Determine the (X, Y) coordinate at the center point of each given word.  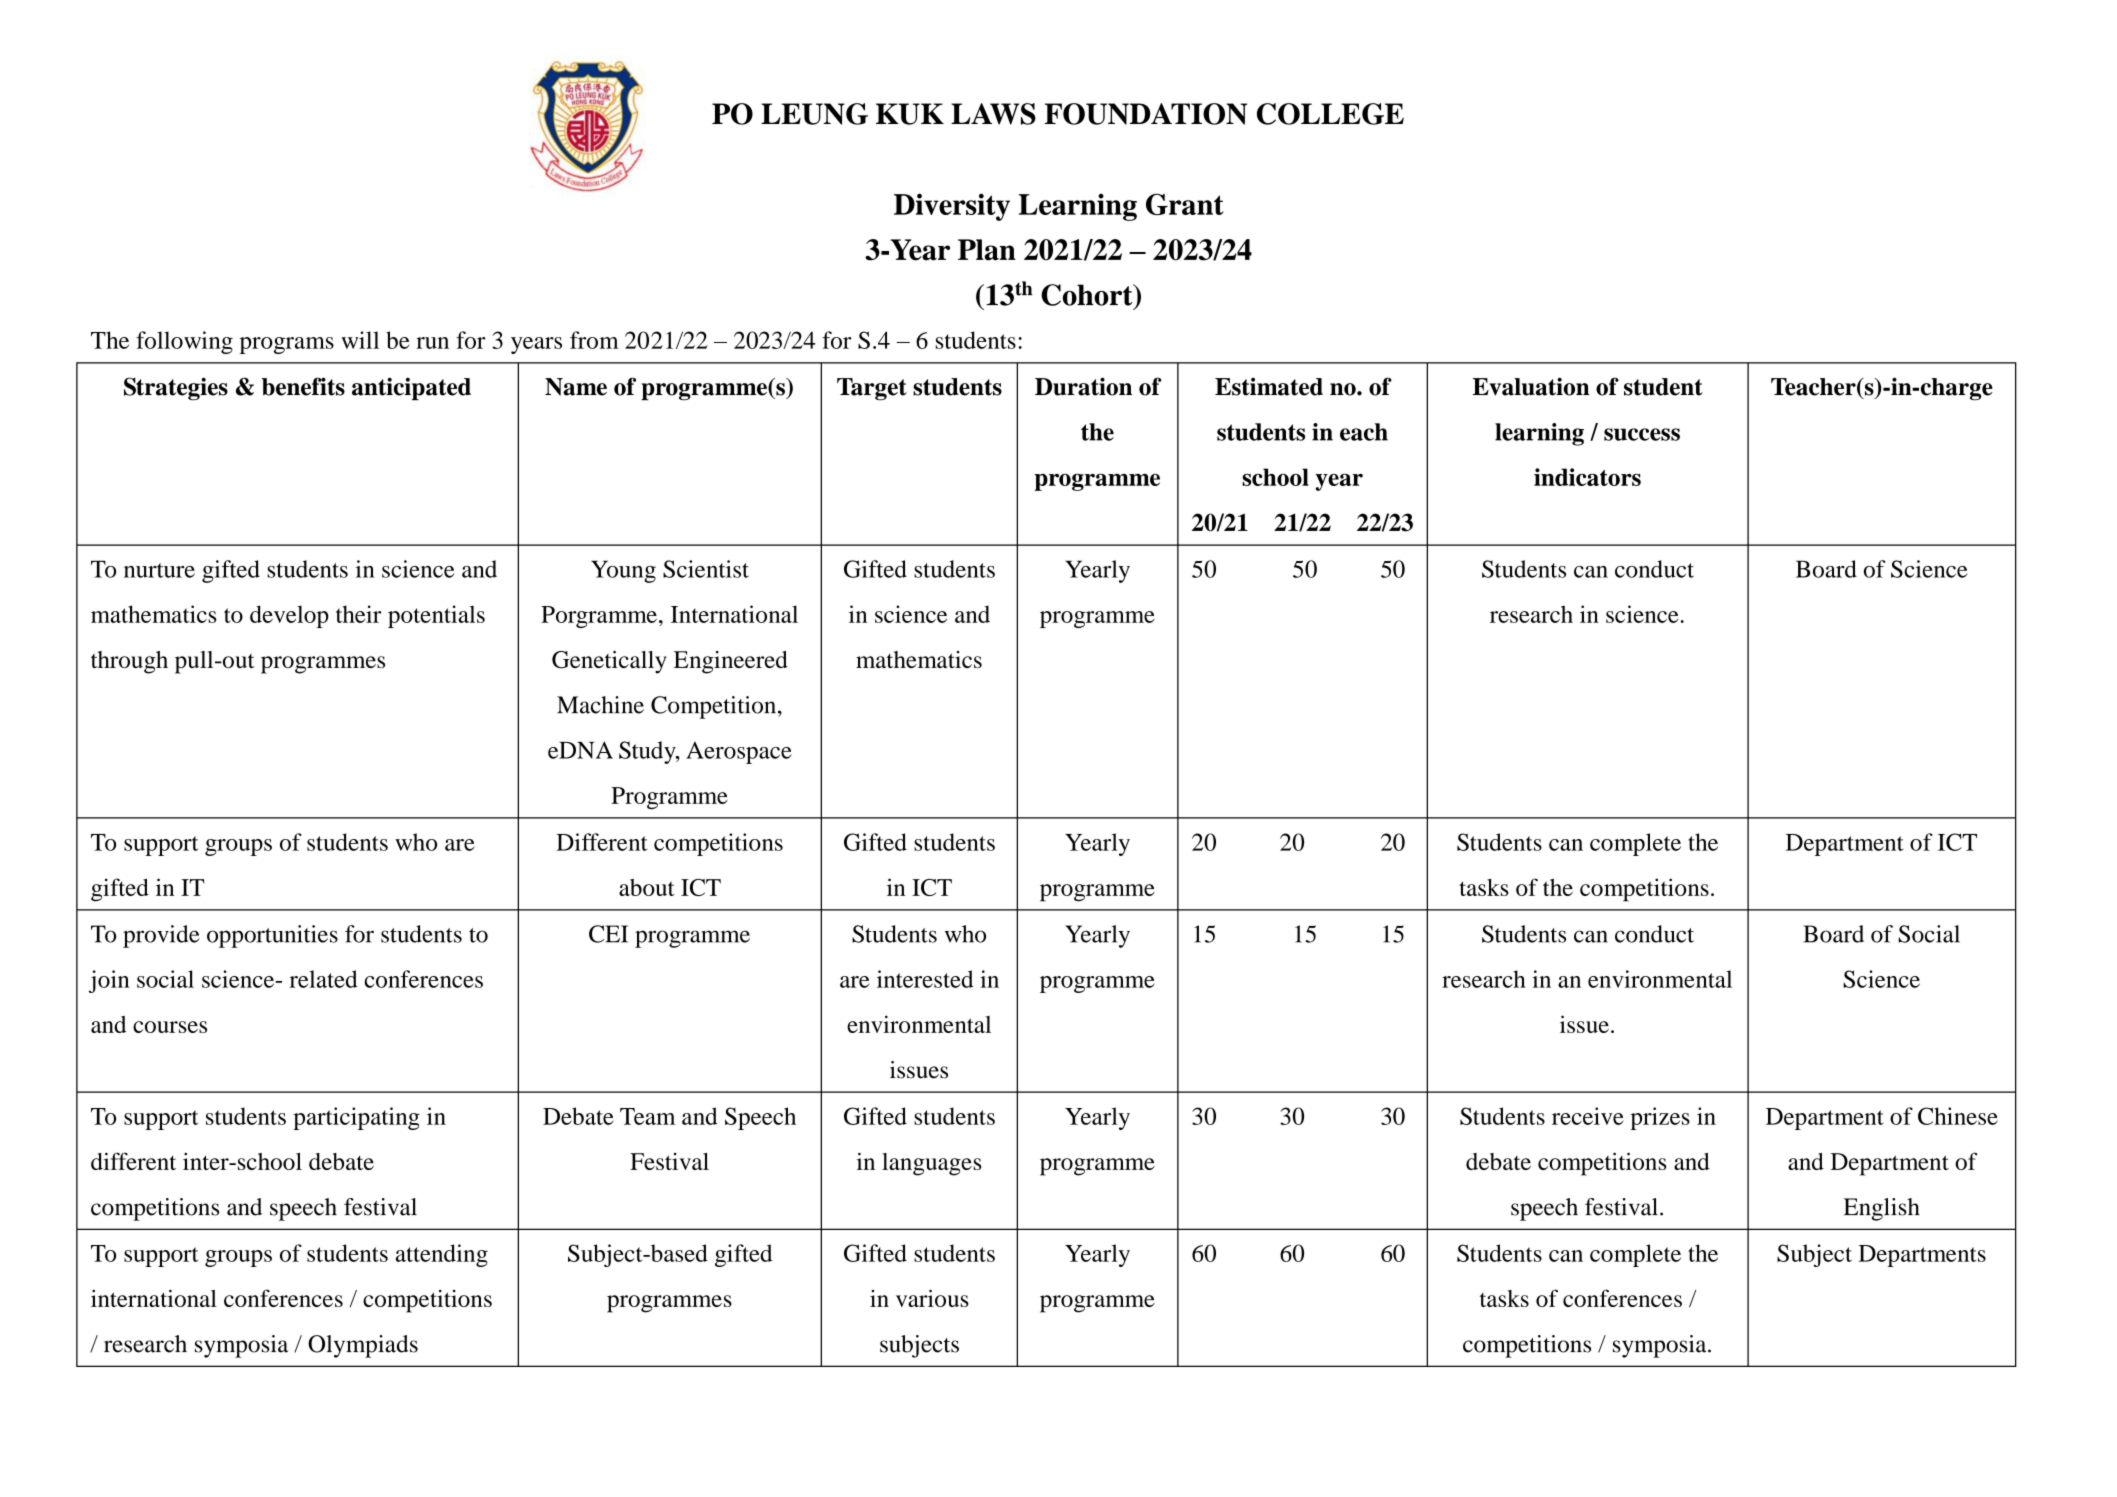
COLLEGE (1330, 114)
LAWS (993, 114)
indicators (1587, 477)
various (932, 1298)
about (647, 887)
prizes (1660, 1118)
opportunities (272, 936)
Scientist (706, 569)
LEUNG (814, 114)
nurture (159, 570)
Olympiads (363, 1346)
